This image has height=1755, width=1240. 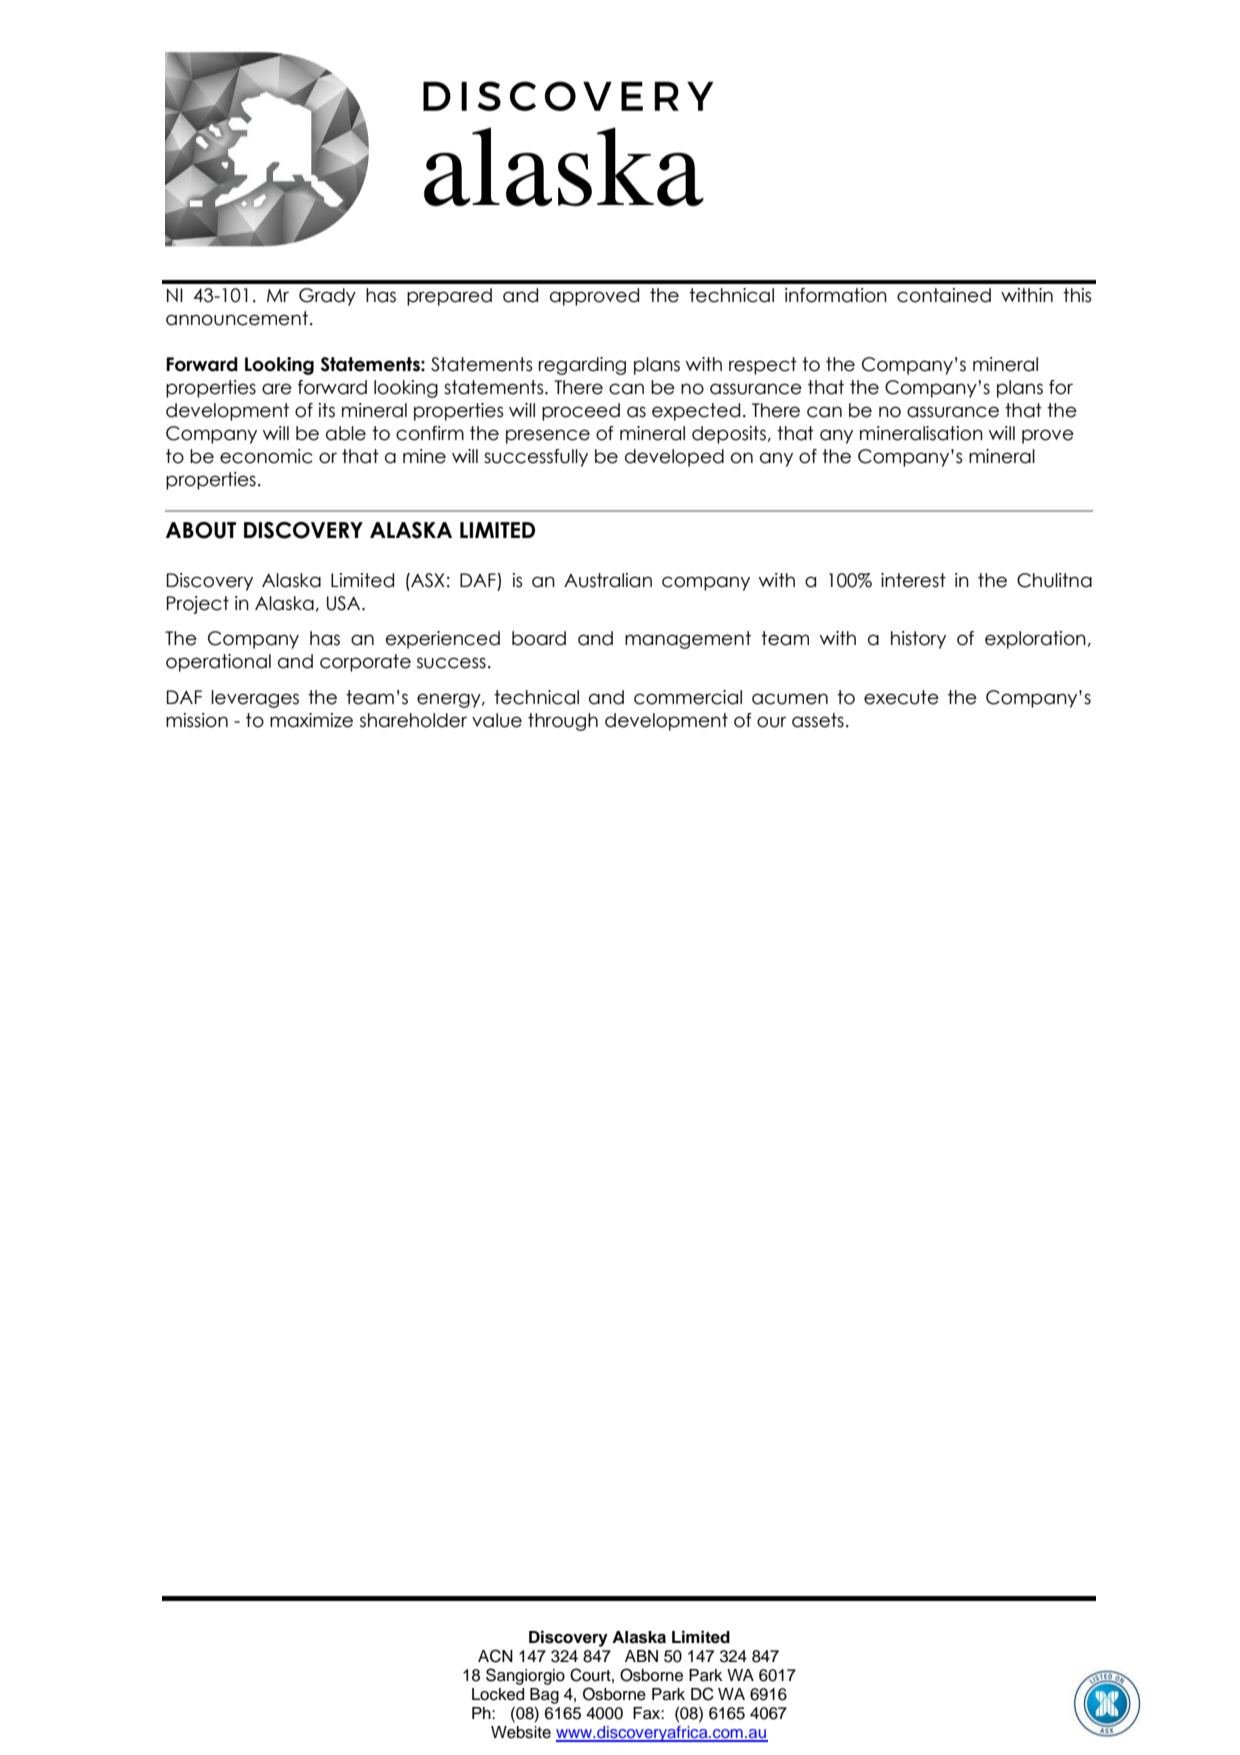 What do you see at coordinates (563, 722) in the image?
I see `through` at bounding box center [563, 722].
